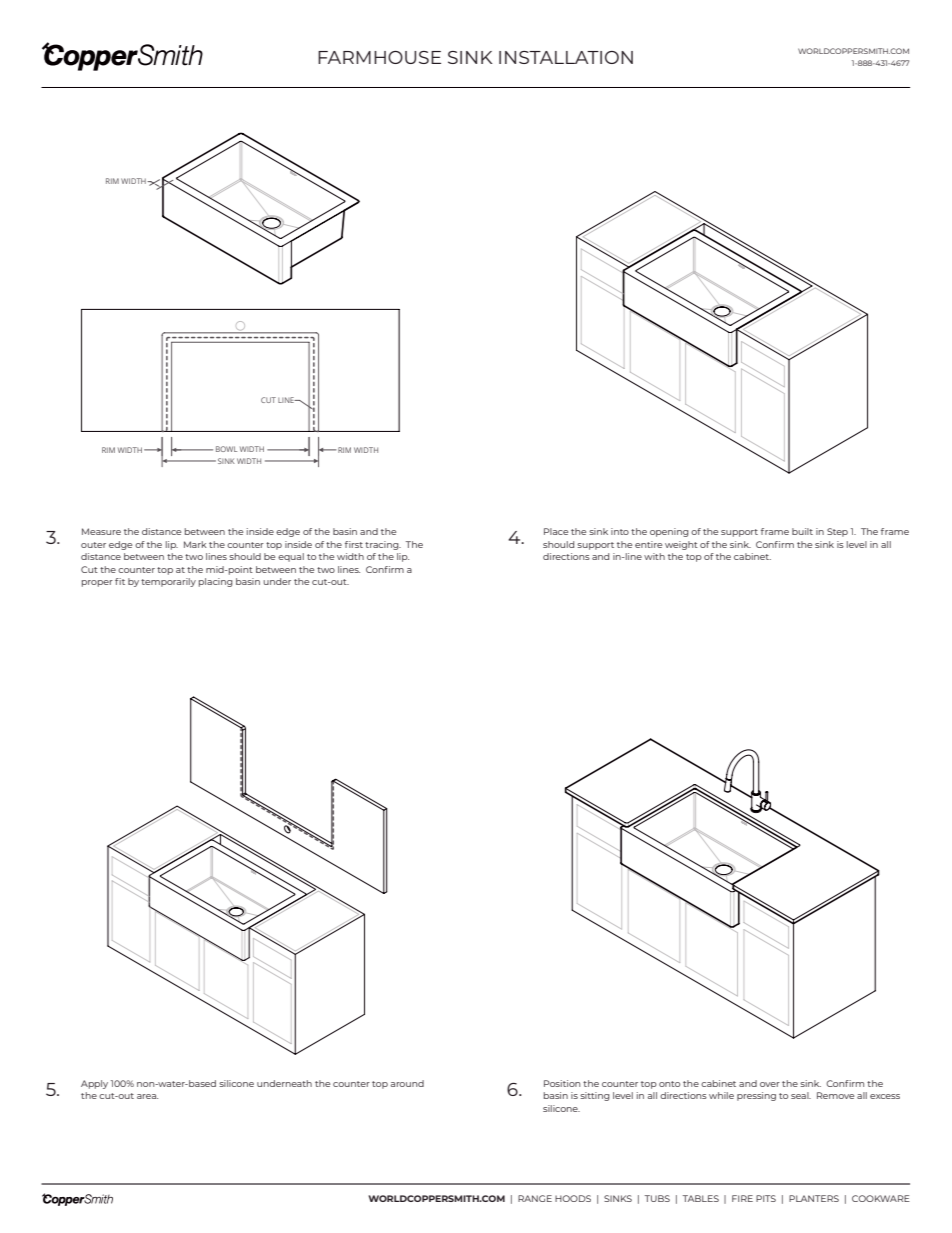 The width and height of the image is (952, 1233). I want to click on PLANTERS, so click(814, 1198).
